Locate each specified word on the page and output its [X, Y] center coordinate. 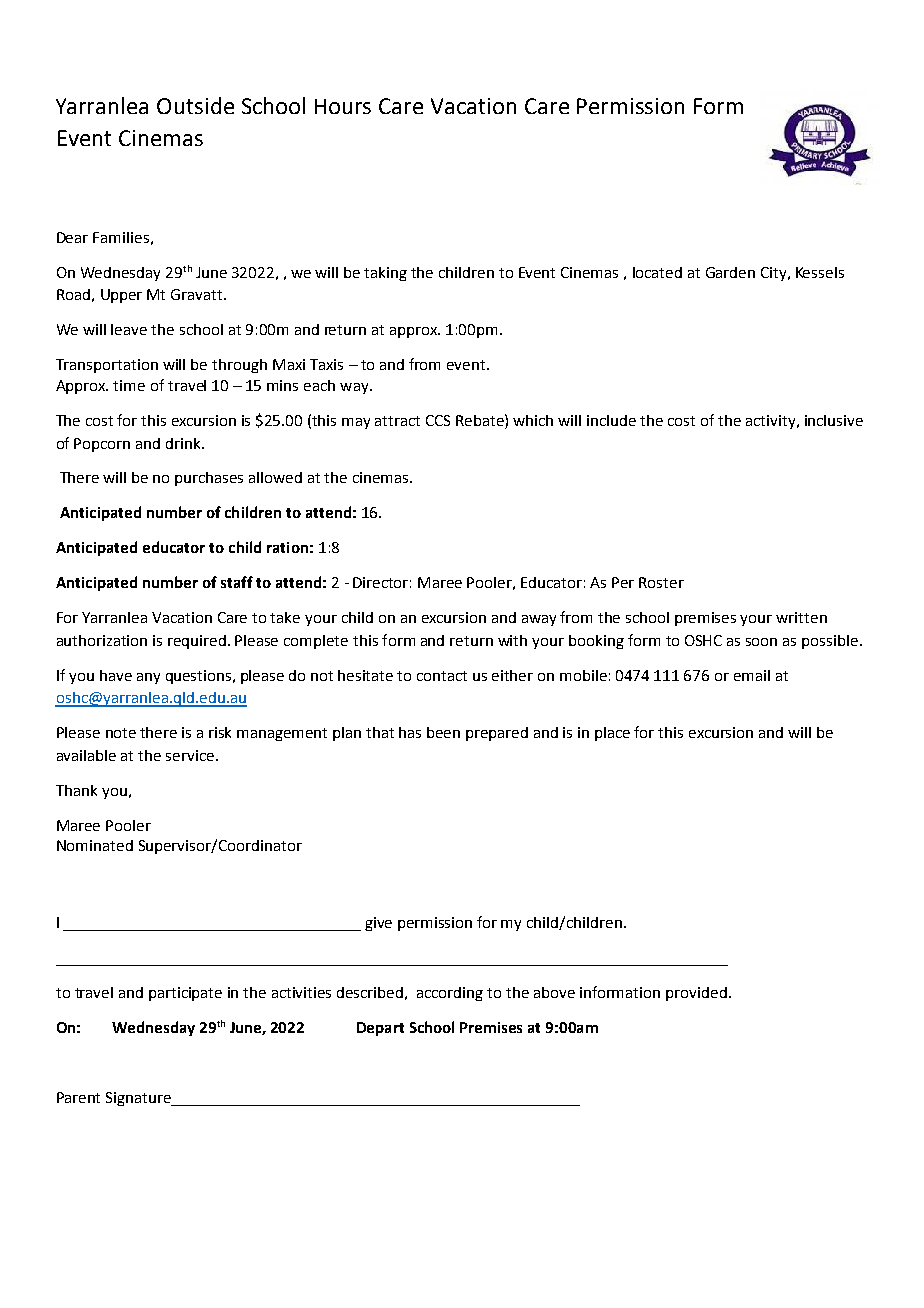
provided [696, 994]
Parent [78, 1097]
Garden [730, 272]
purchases [209, 479]
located [657, 272]
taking [385, 274]
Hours [343, 106]
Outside [195, 105]
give [378, 924]
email [752, 675]
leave [129, 329]
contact [442, 676]
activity [772, 422]
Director [382, 582]
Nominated [95, 845]
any [148, 678]
